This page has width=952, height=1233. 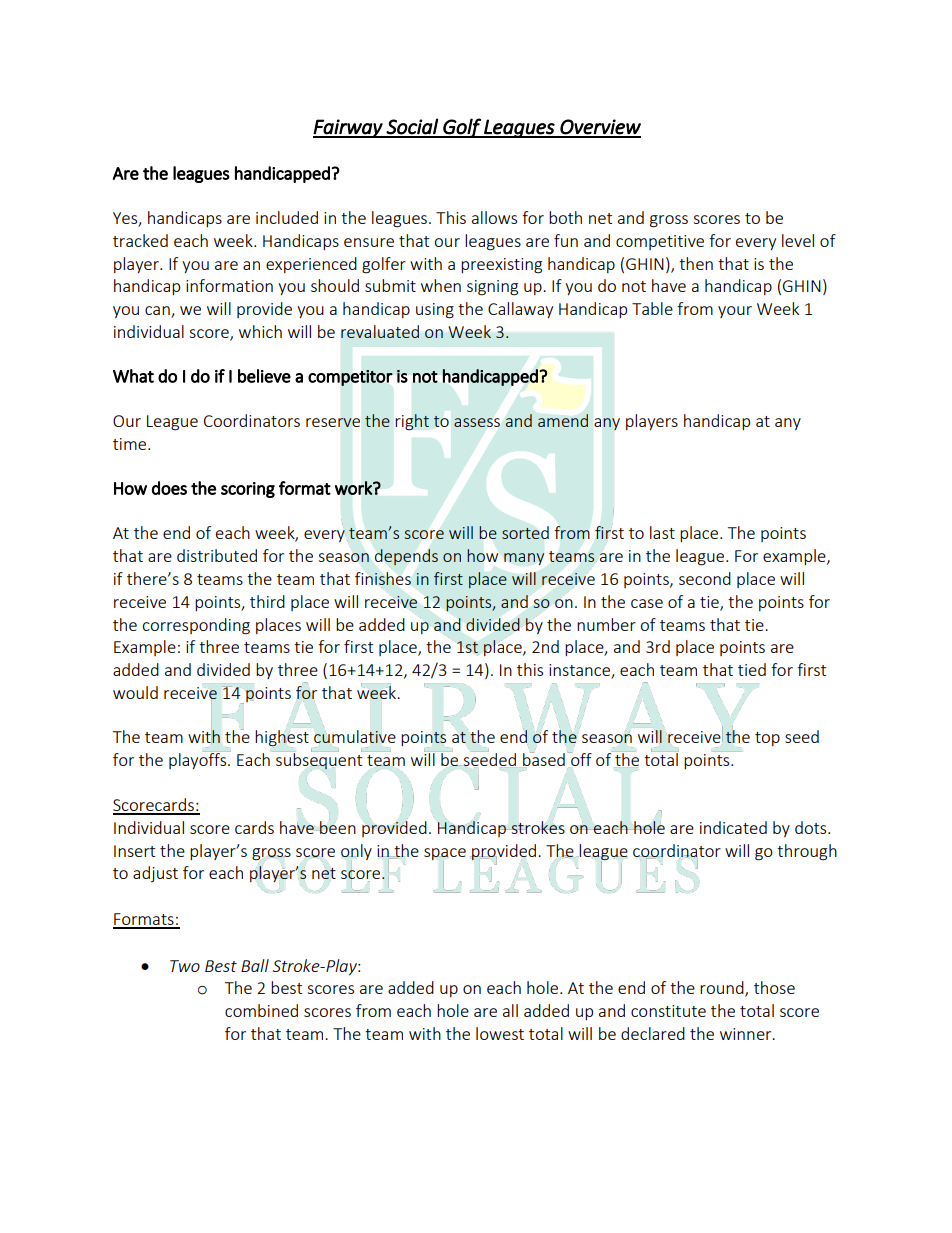 What do you see at coordinates (723, 989) in the page?
I see `round` at bounding box center [723, 989].
